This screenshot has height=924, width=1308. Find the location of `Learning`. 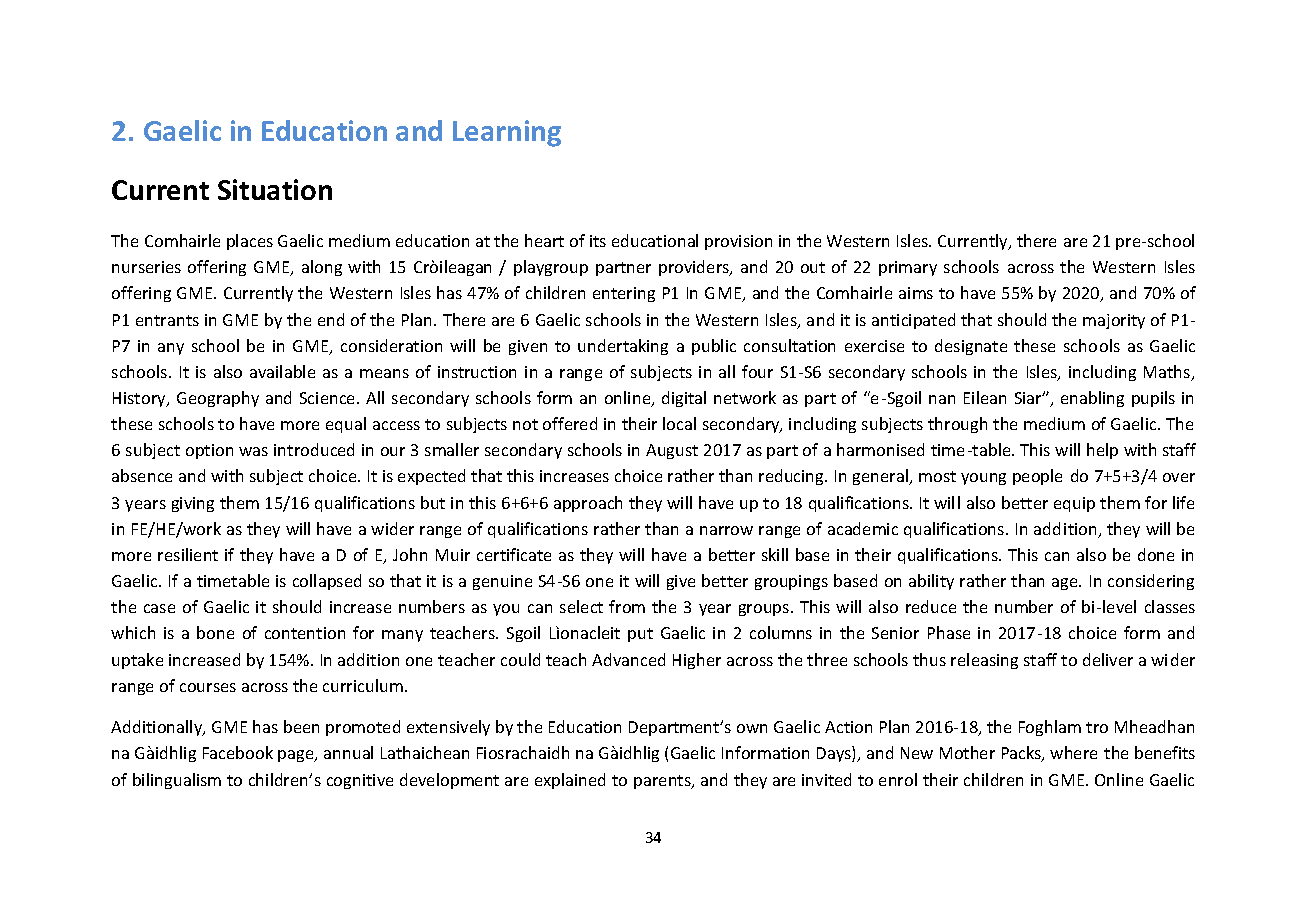

Learning is located at coordinates (507, 133).
